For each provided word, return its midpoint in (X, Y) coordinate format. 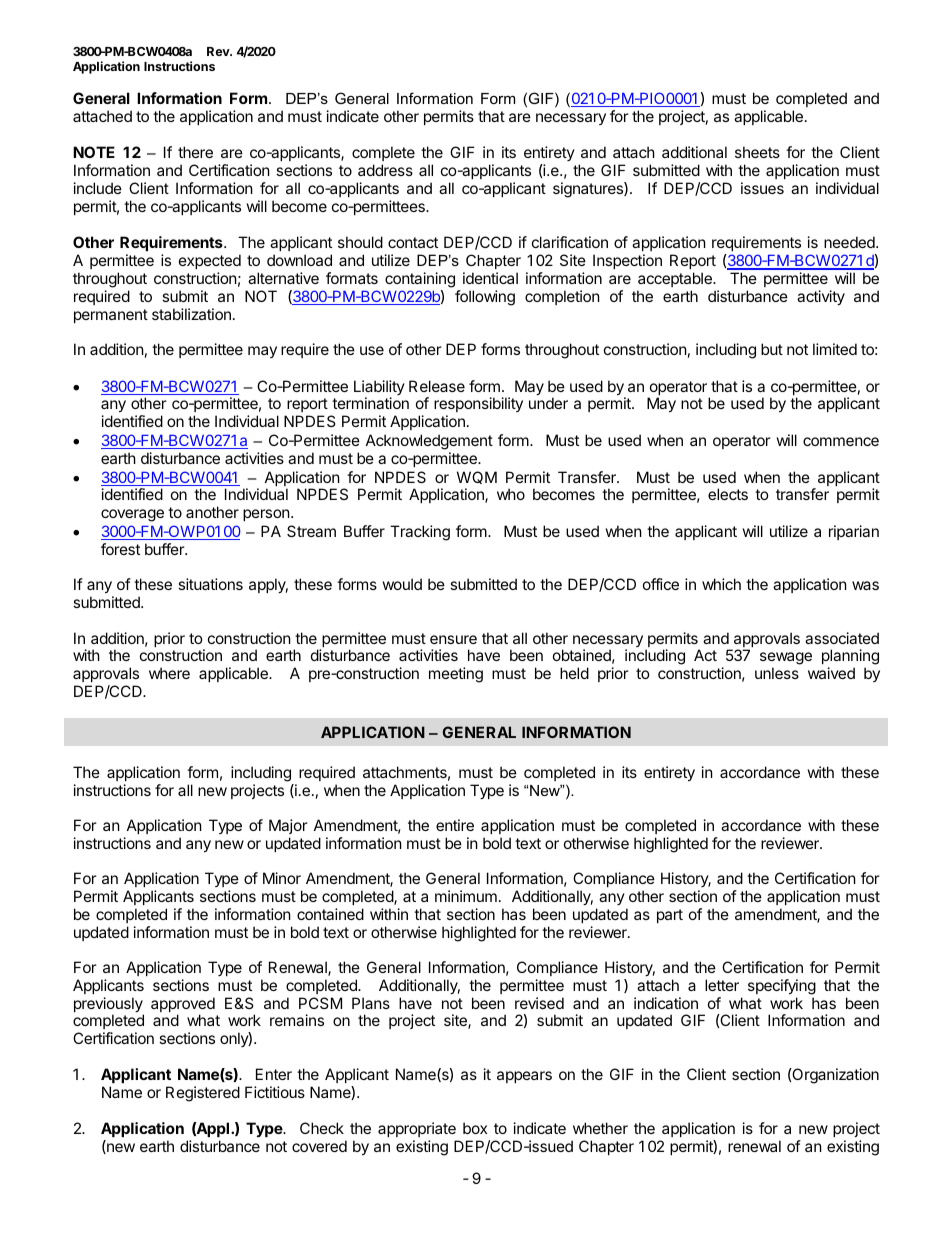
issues (762, 188)
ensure (453, 639)
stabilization (191, 314)
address (385, 170)
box (475, 1128)
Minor (282, 878)
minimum (466, 896)
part (670, 916)
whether (600, 1128)
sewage (786, 660)
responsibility (478, 406)
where (169, 673)
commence (841, 441)
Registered (203, 1094)
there (195, 152)
